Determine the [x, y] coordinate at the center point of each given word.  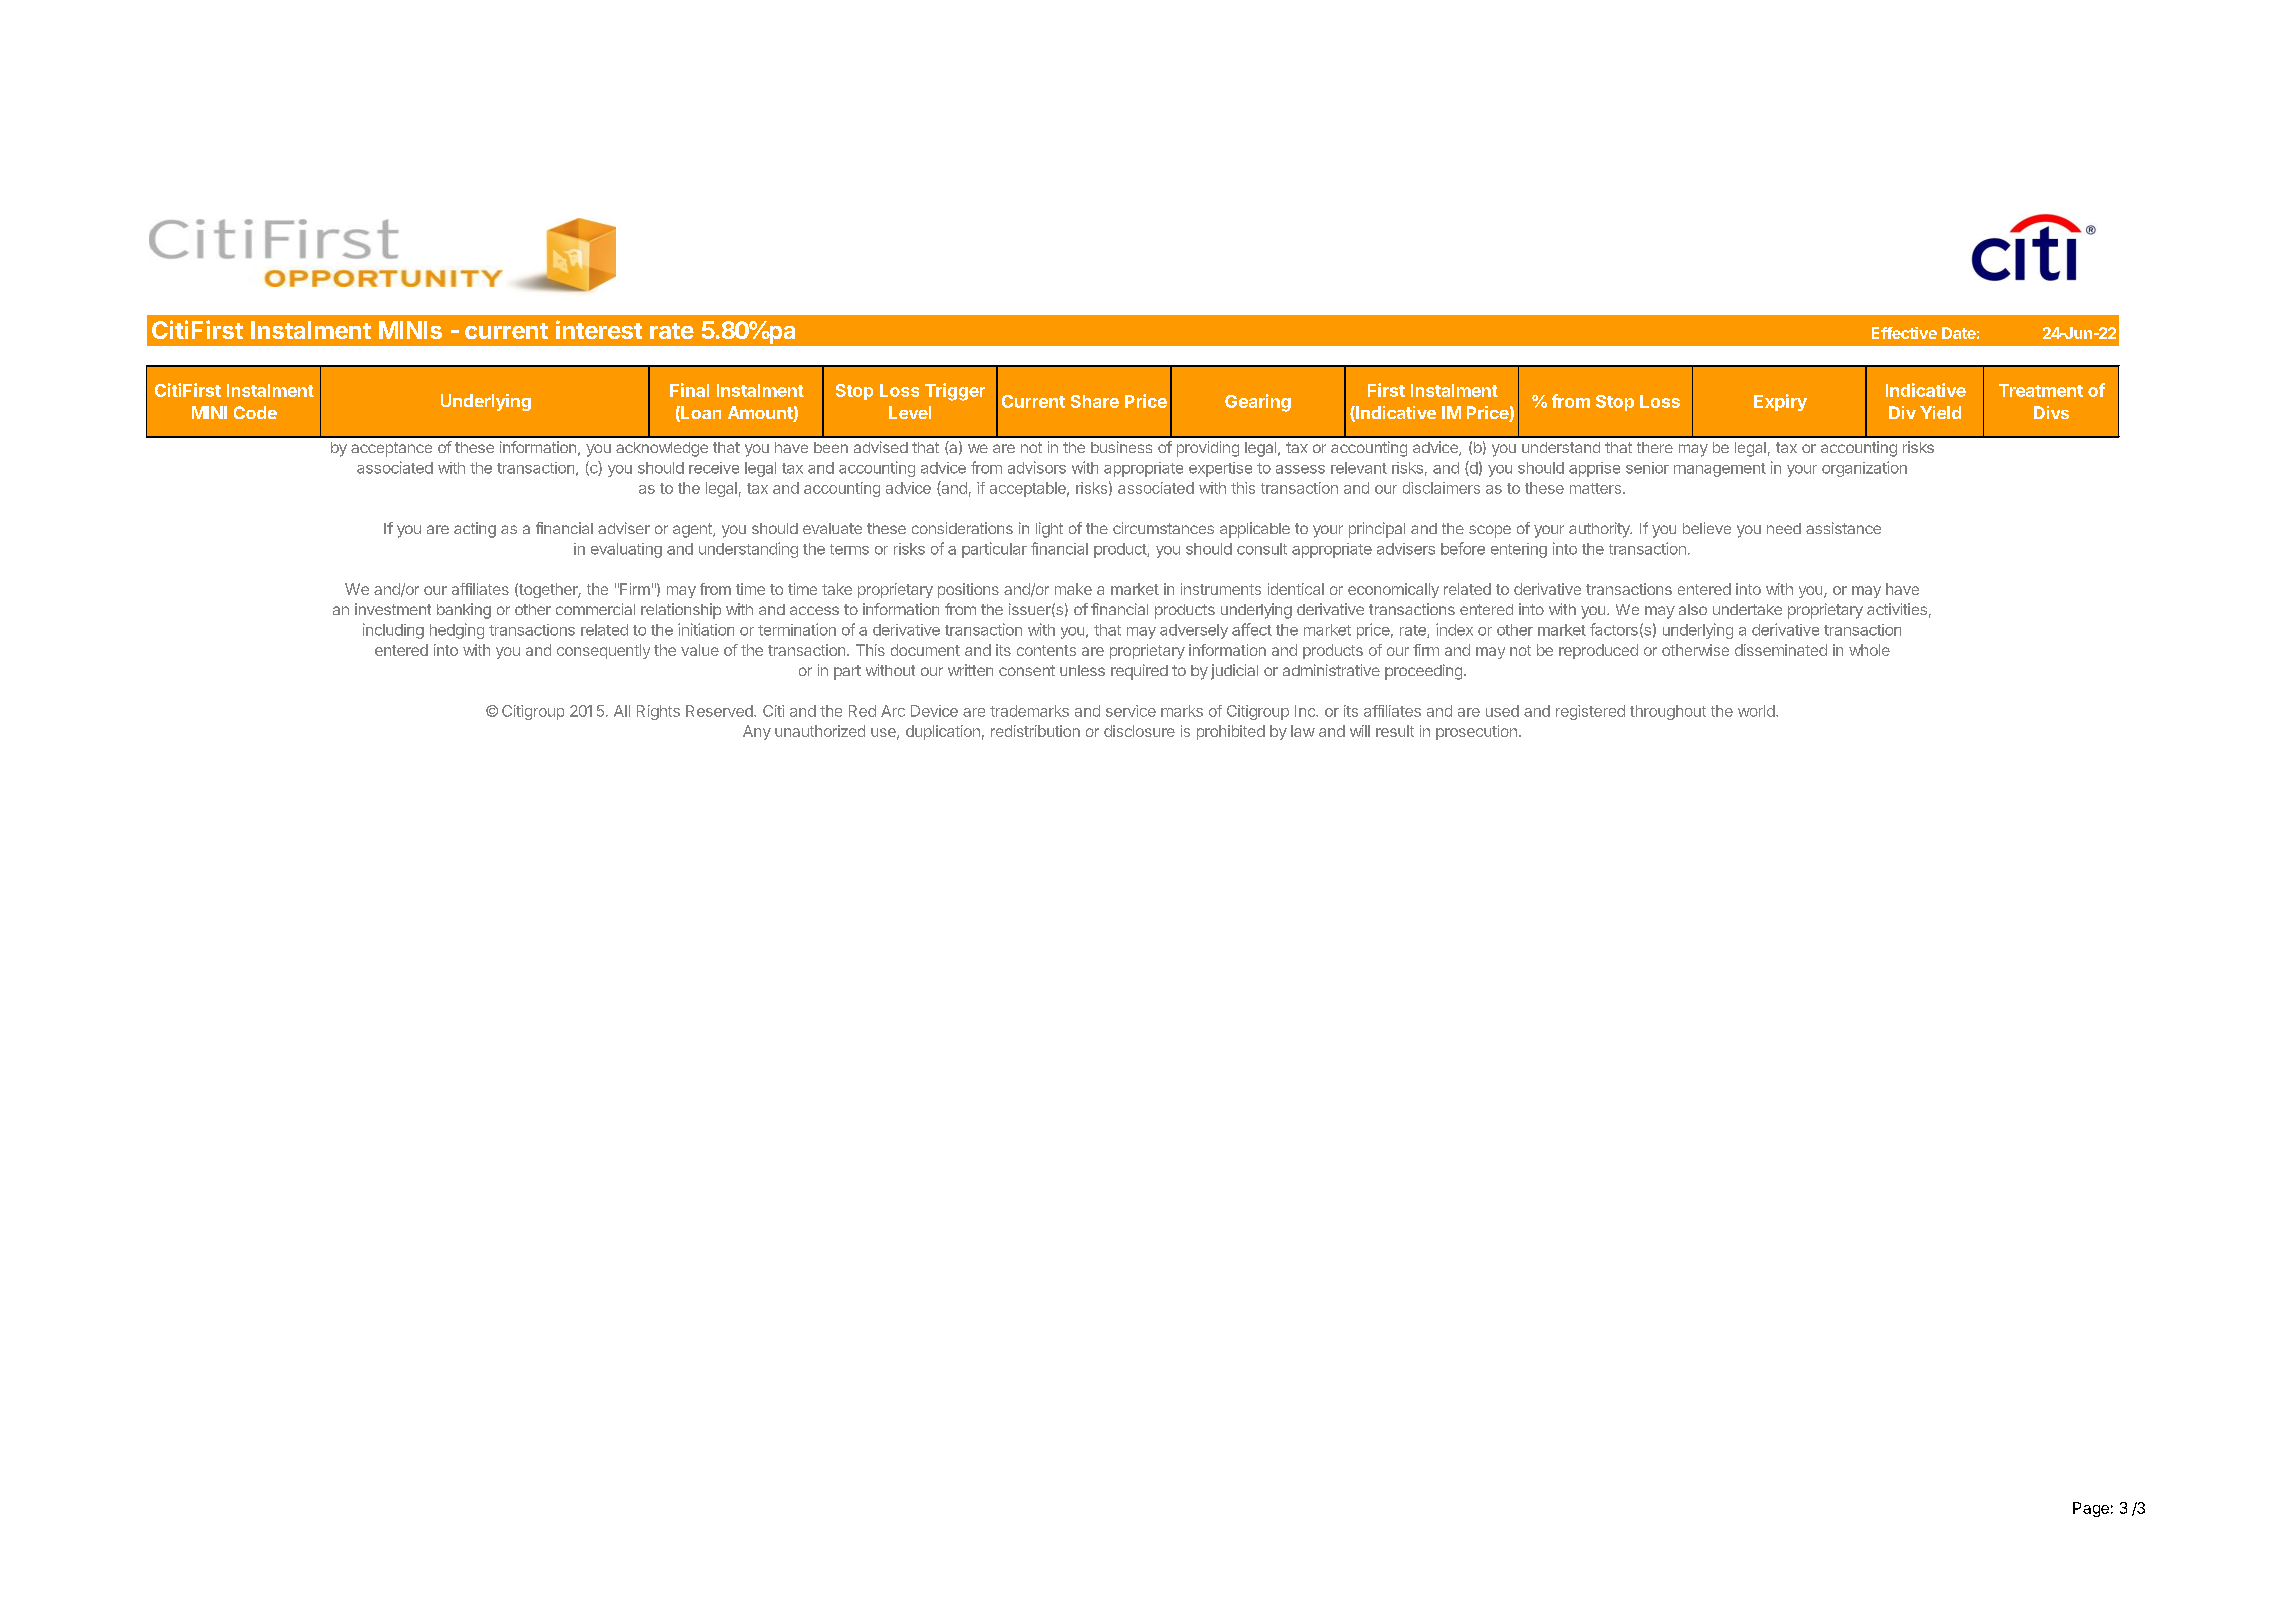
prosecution [1476, 732]
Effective [1904, 333]
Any [757, 732]
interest [599, 329]
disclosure [1139, 731]
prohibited [1231, 732]
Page [2091, 1509]
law [1303, 731]
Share [1095, 401]
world [1757, 711]
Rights [658, 712]
